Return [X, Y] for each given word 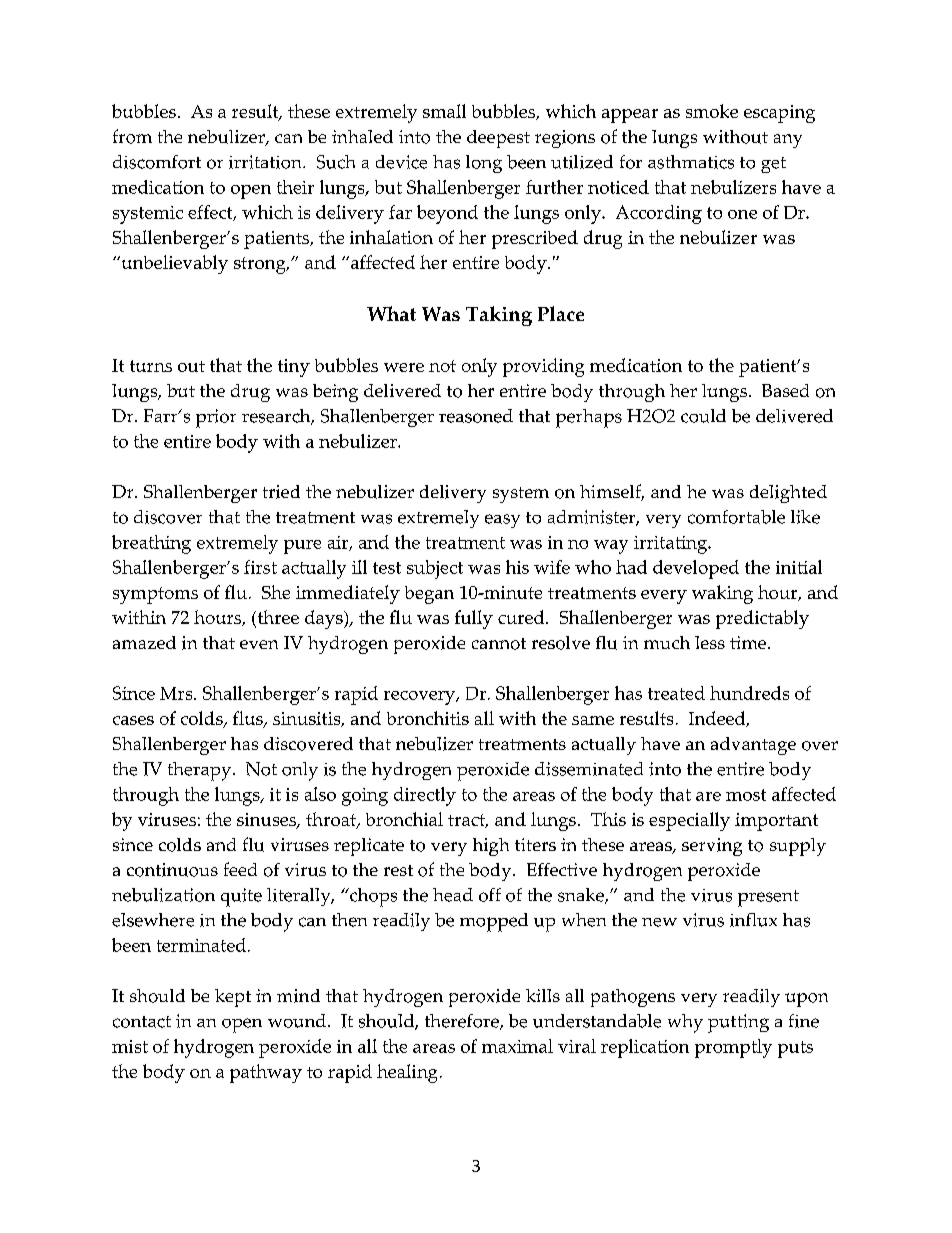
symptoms [155, 595]
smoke [712, 111]
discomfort [157, 162]
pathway [266, 1073]
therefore [463, 1022]
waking [722, 594]
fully [474, 619]
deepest [498, 139]
